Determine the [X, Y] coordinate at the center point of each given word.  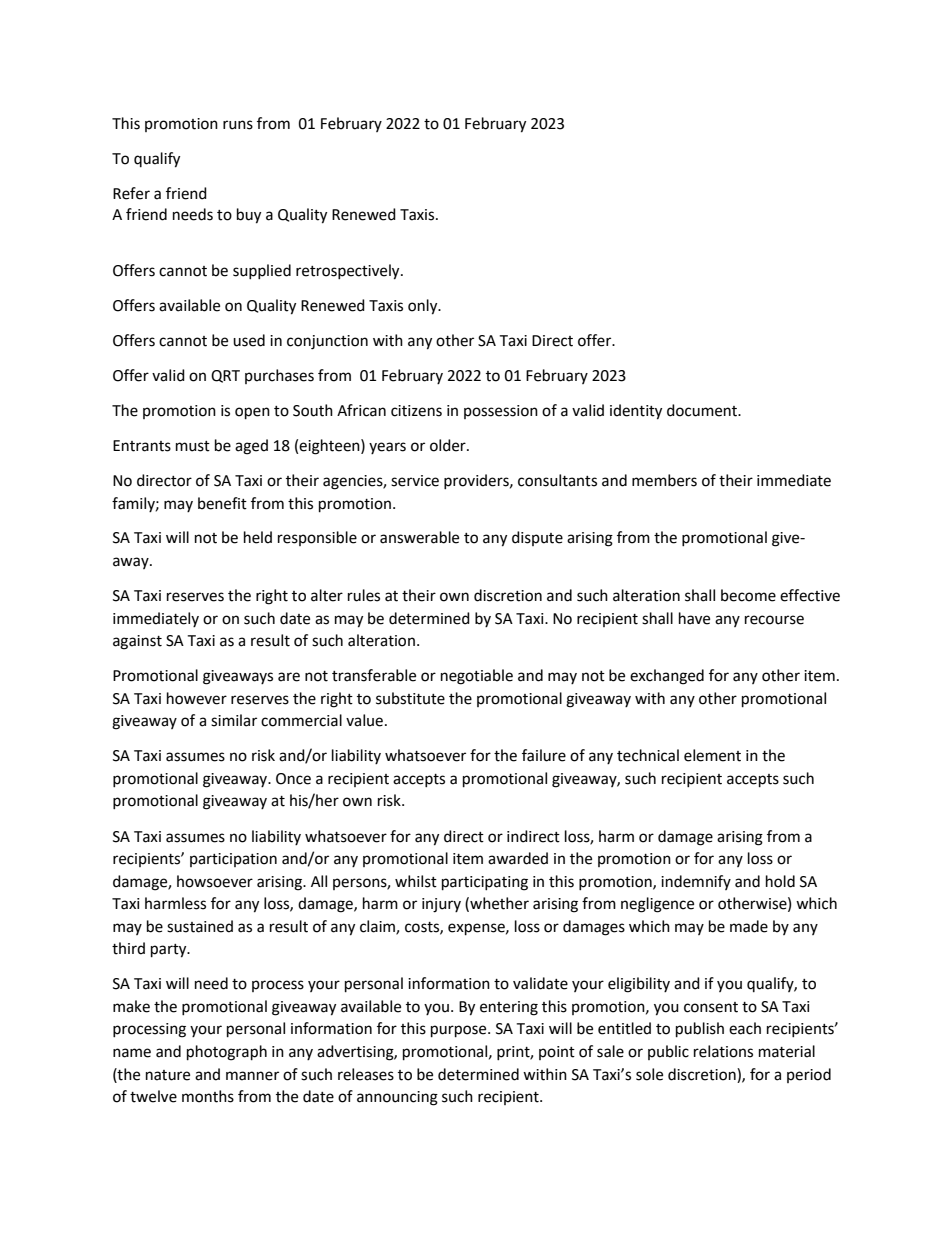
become [748, 595]
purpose [460, 1031]
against [137, 642]
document [703, 410]
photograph [227, 1053]
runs [238, 125]
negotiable [477, 677]
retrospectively [349, 272]
